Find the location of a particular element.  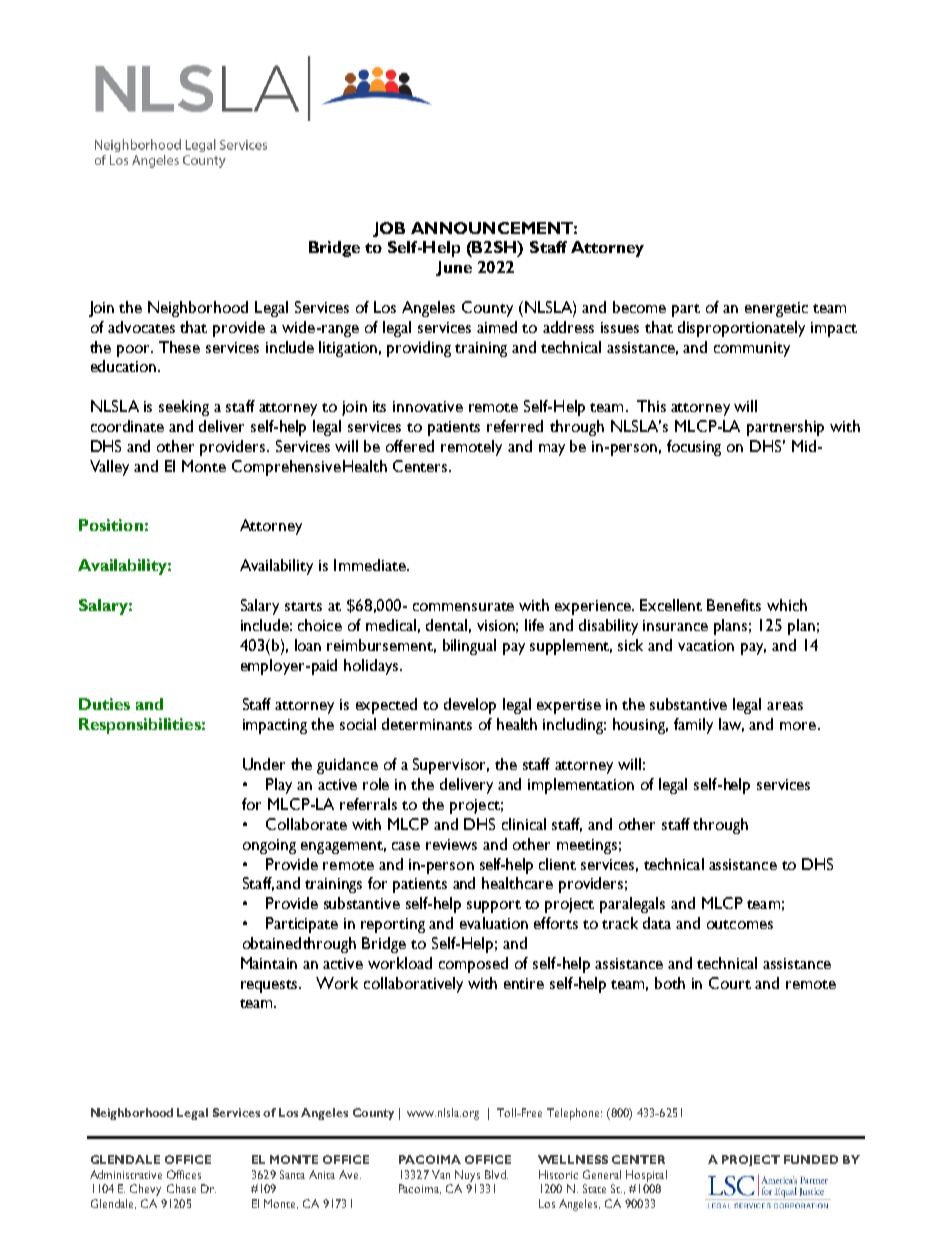

June is located at coordinates (454, 268).
